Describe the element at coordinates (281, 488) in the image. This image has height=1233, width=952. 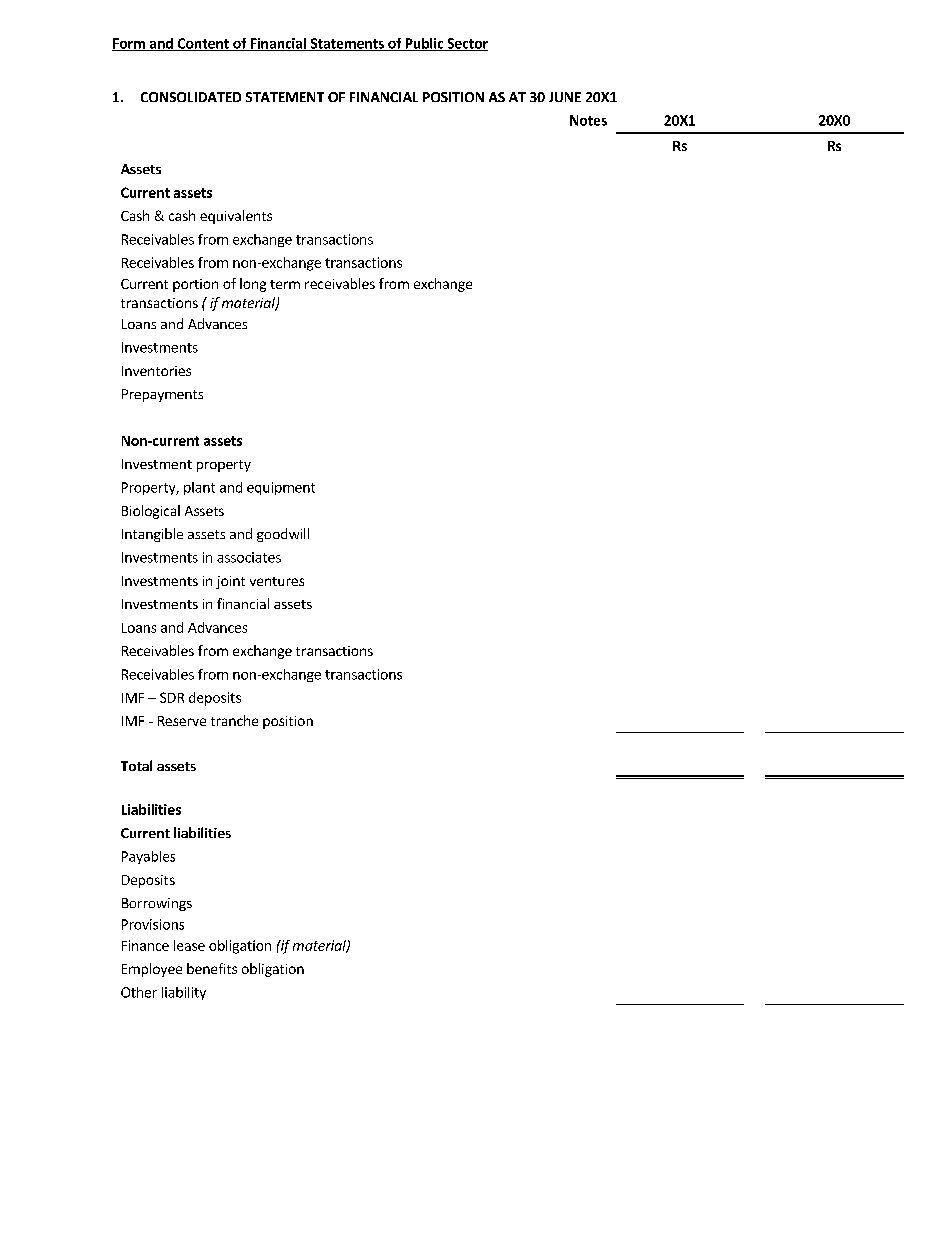
I see `equipment` at that location.
